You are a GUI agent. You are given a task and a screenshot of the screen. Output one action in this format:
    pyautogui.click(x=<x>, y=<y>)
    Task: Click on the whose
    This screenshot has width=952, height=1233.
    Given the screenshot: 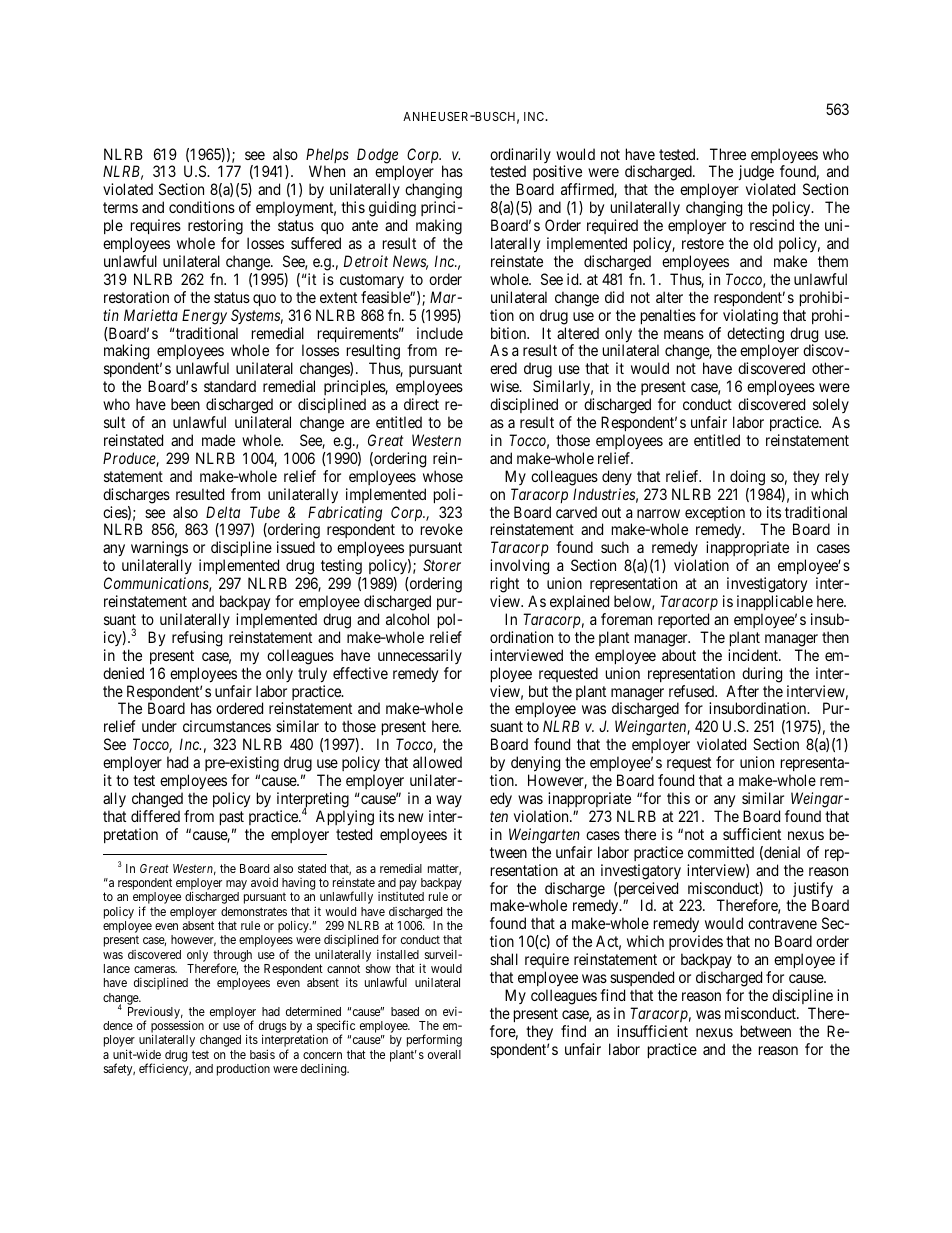 What is the action you would take?
    pyautogui.click(x=443, y=476)
